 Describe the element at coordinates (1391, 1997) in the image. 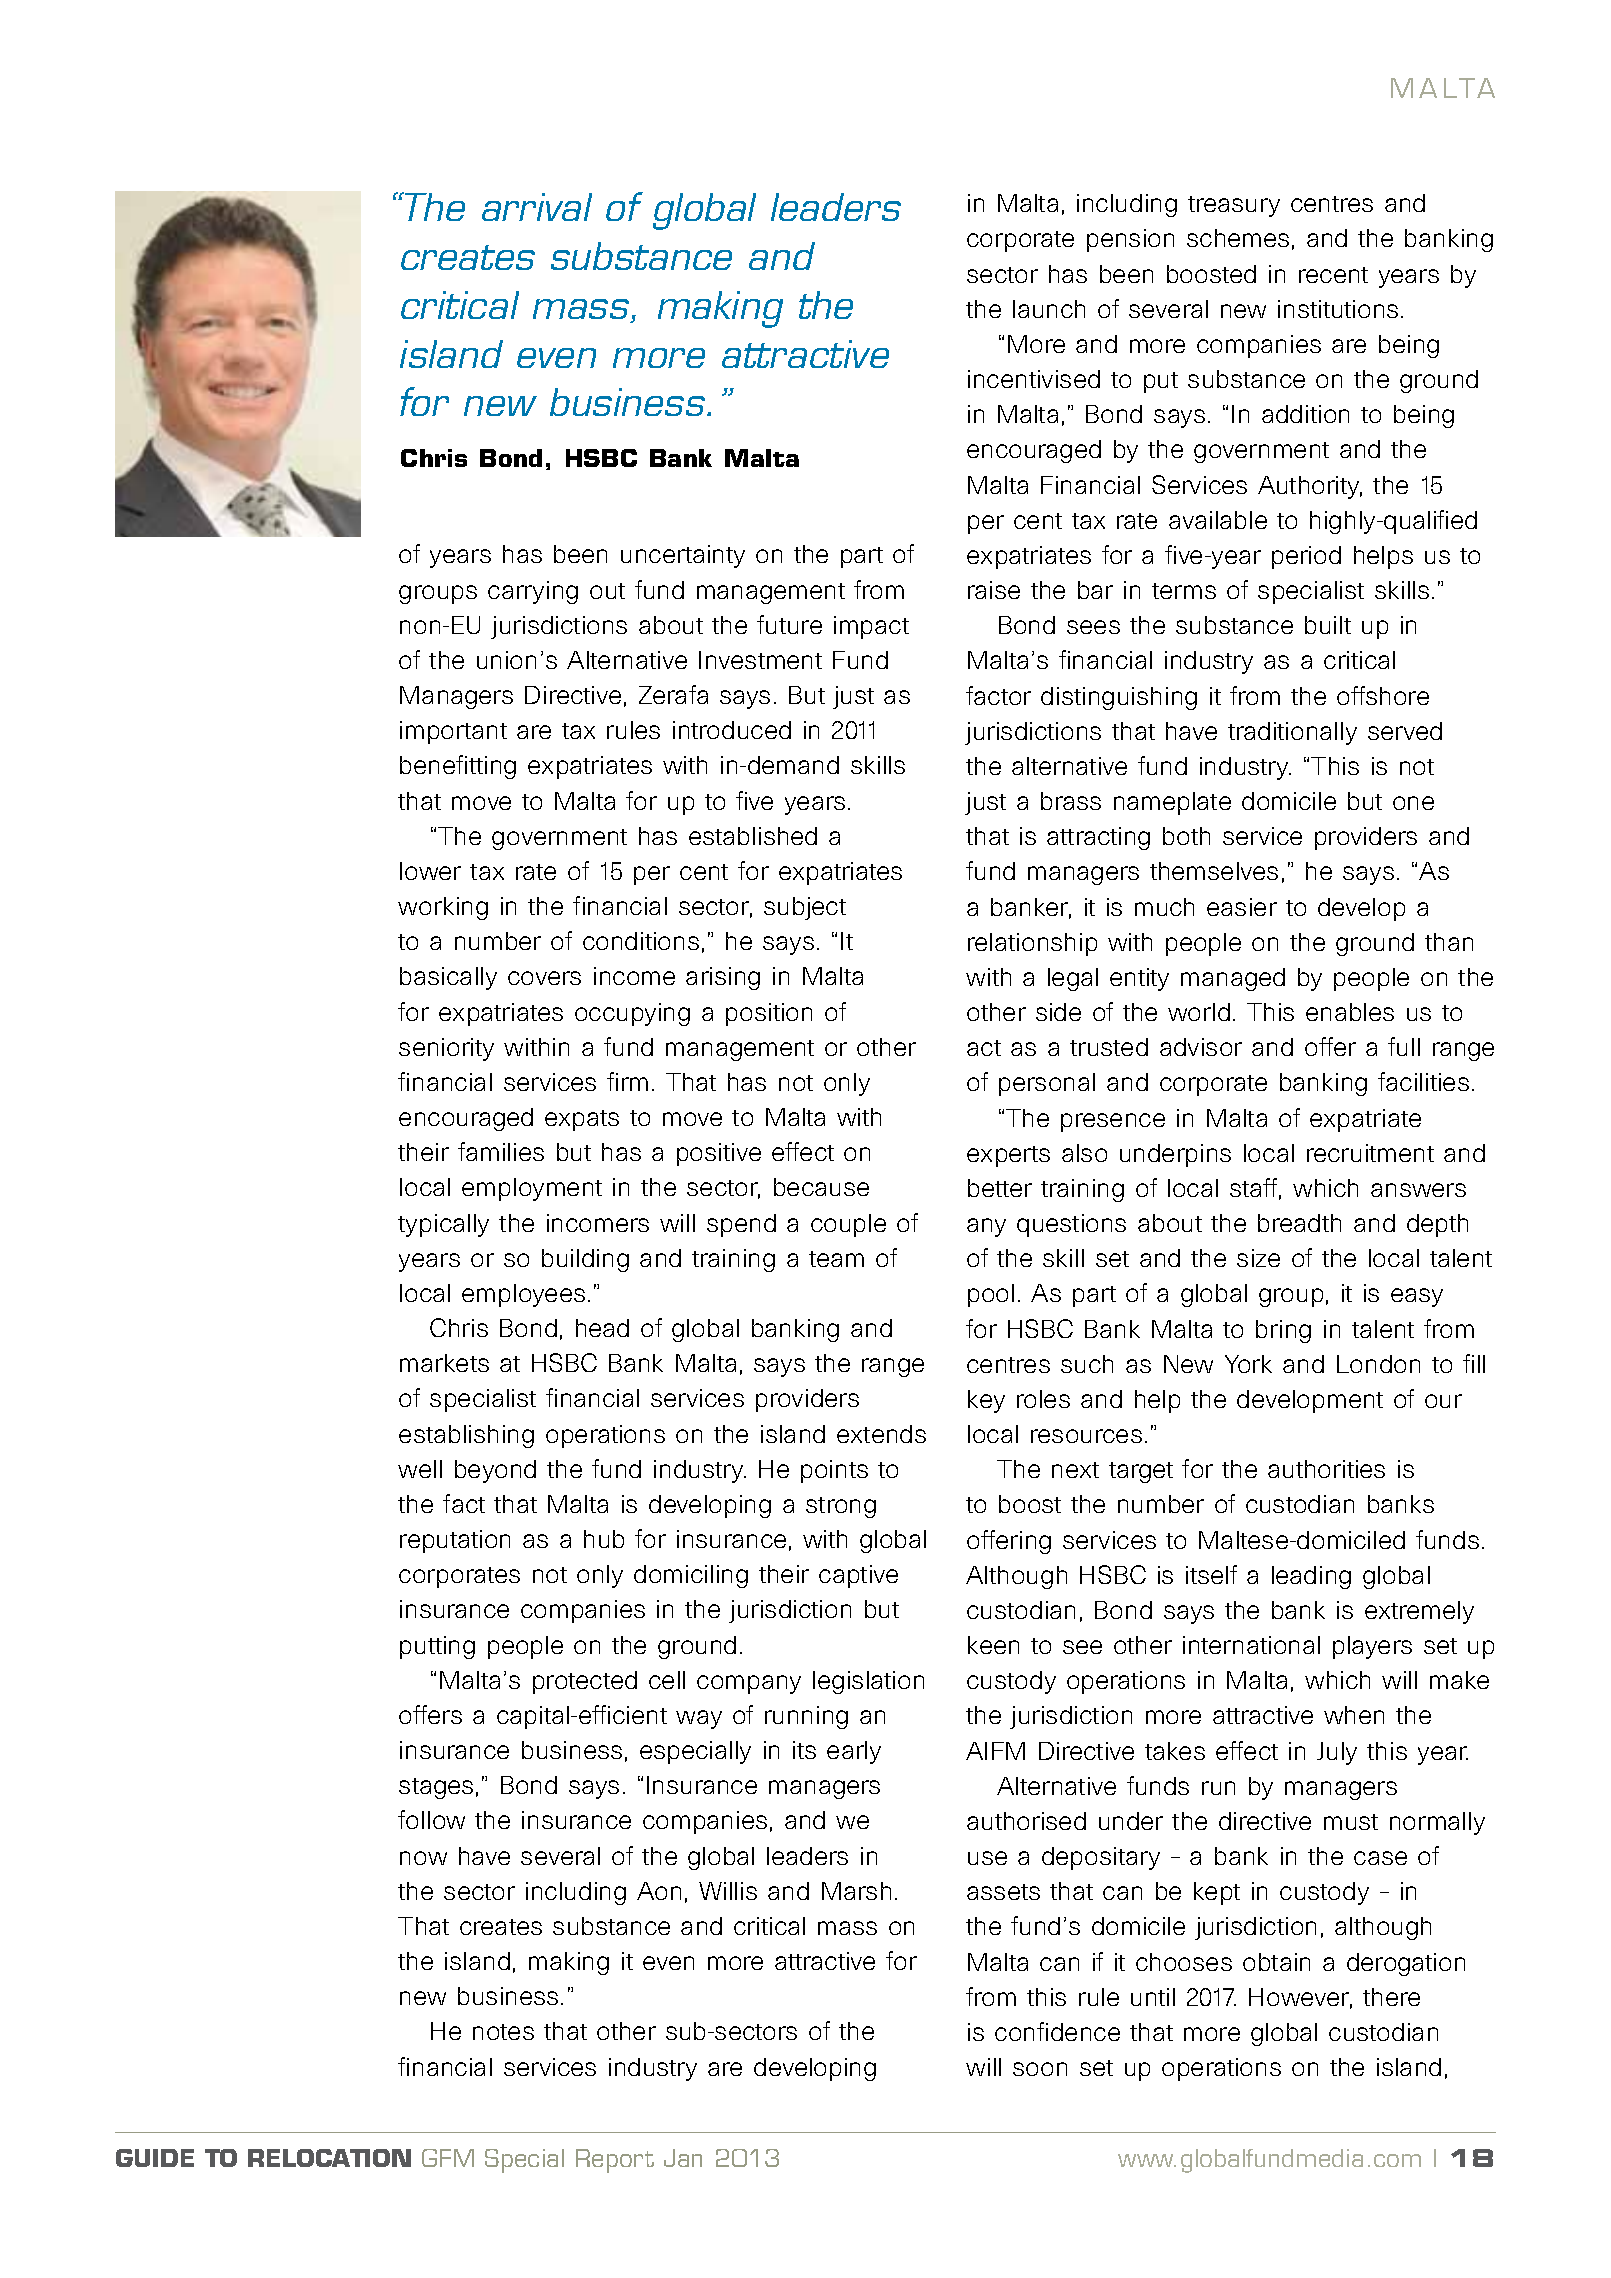

I see `there` at that location.
